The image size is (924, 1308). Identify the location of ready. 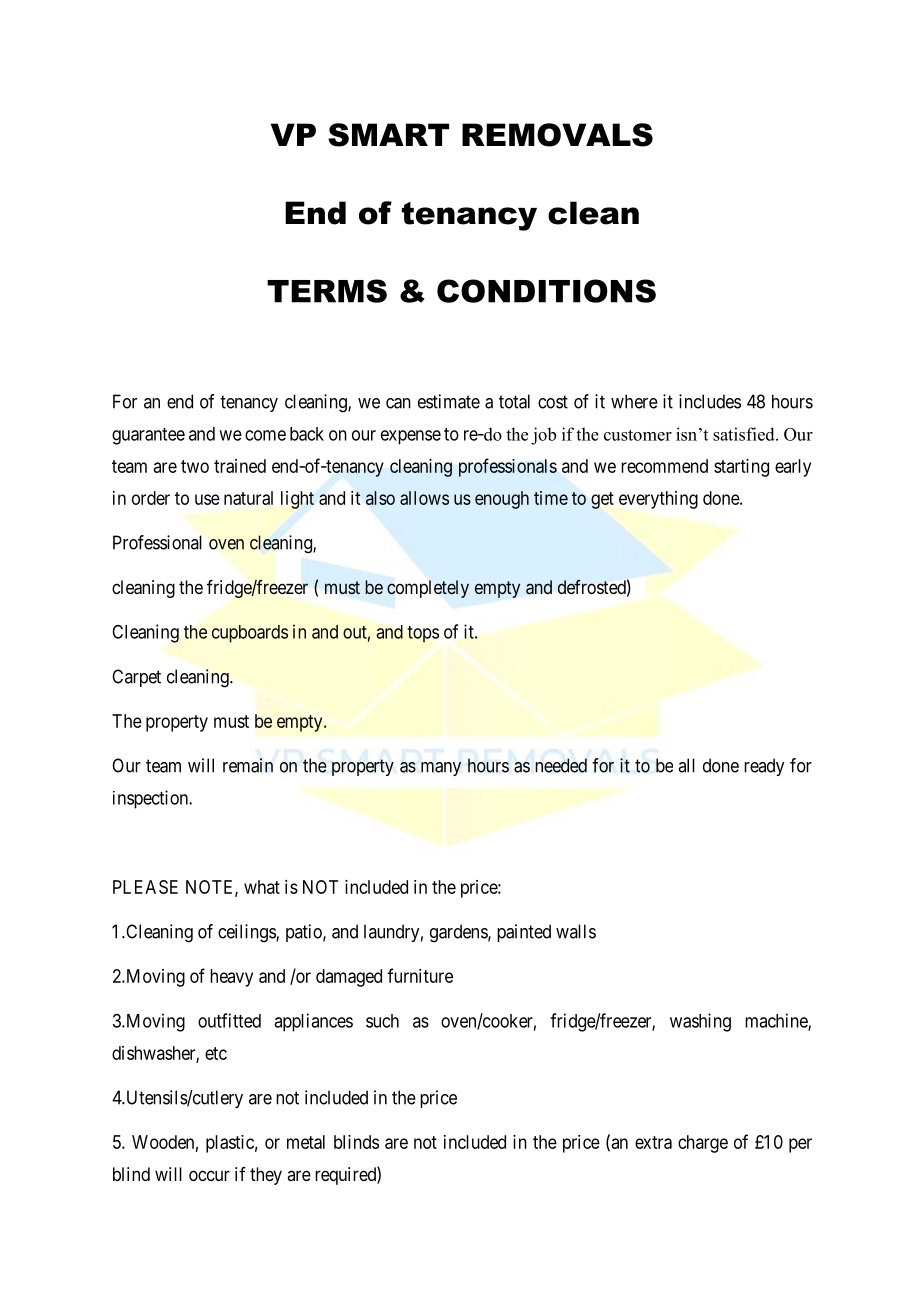
(764, 767).
